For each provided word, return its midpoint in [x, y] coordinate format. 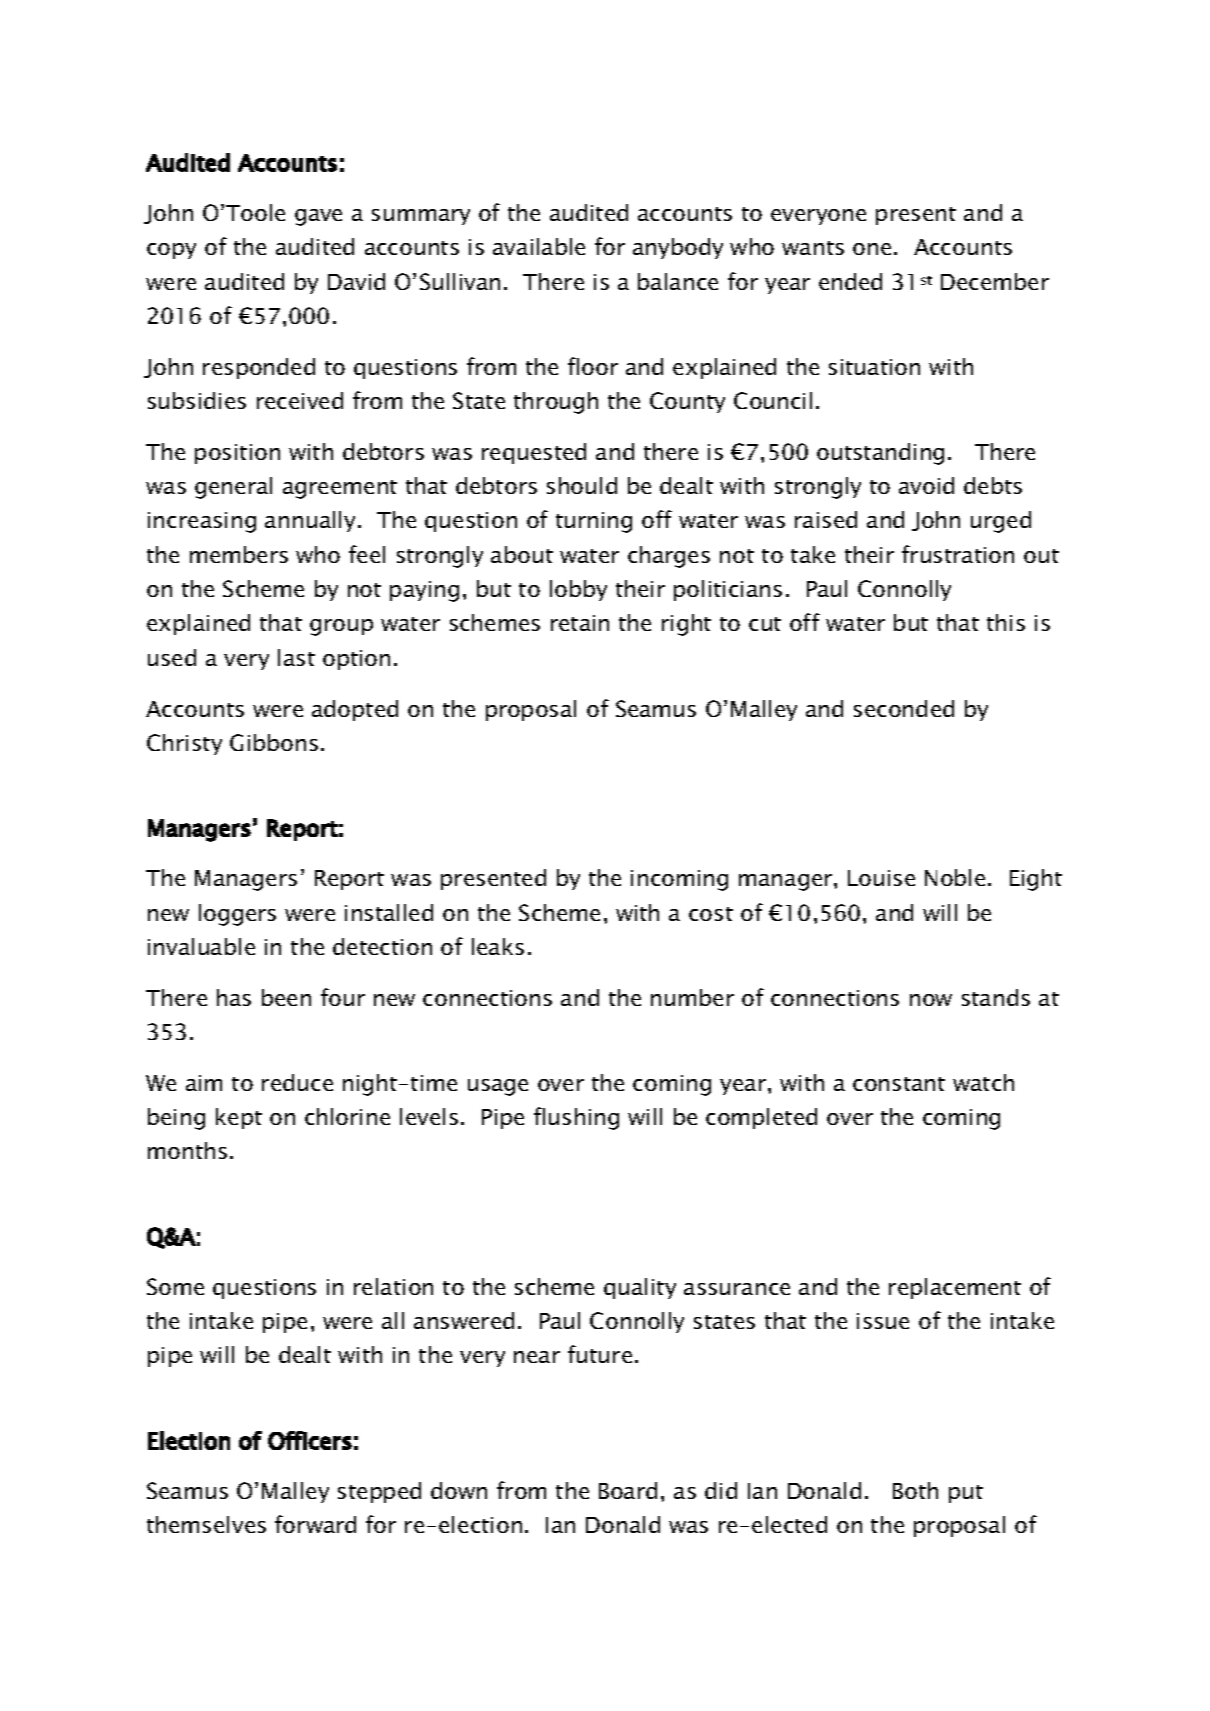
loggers [237, 915]
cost [711, 914]
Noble [955, 877]
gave [318, 217]
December [995, 281]
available [539, 246]
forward [315, 1524]
